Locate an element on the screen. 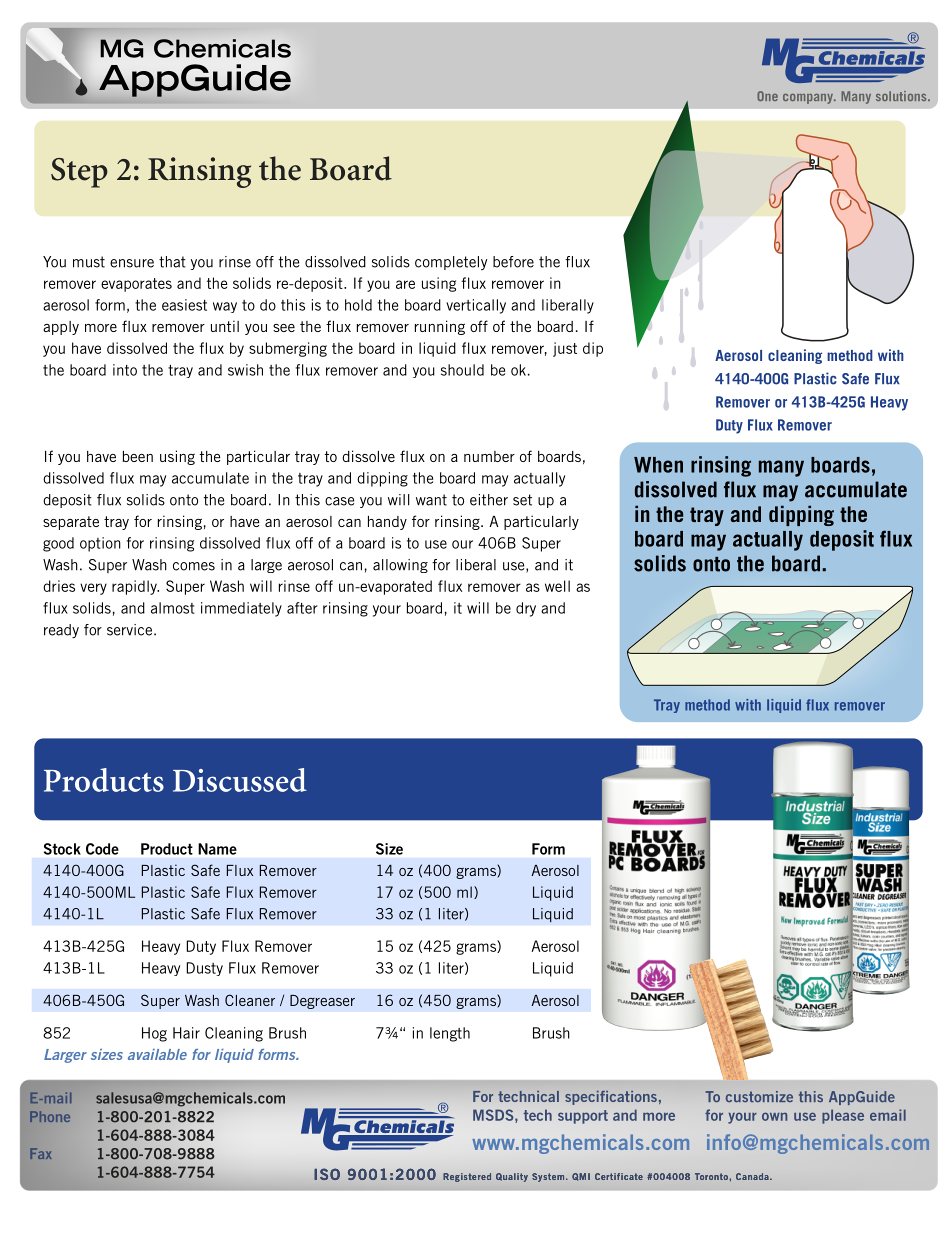  Discussed is located at coordinates (240, 780).
